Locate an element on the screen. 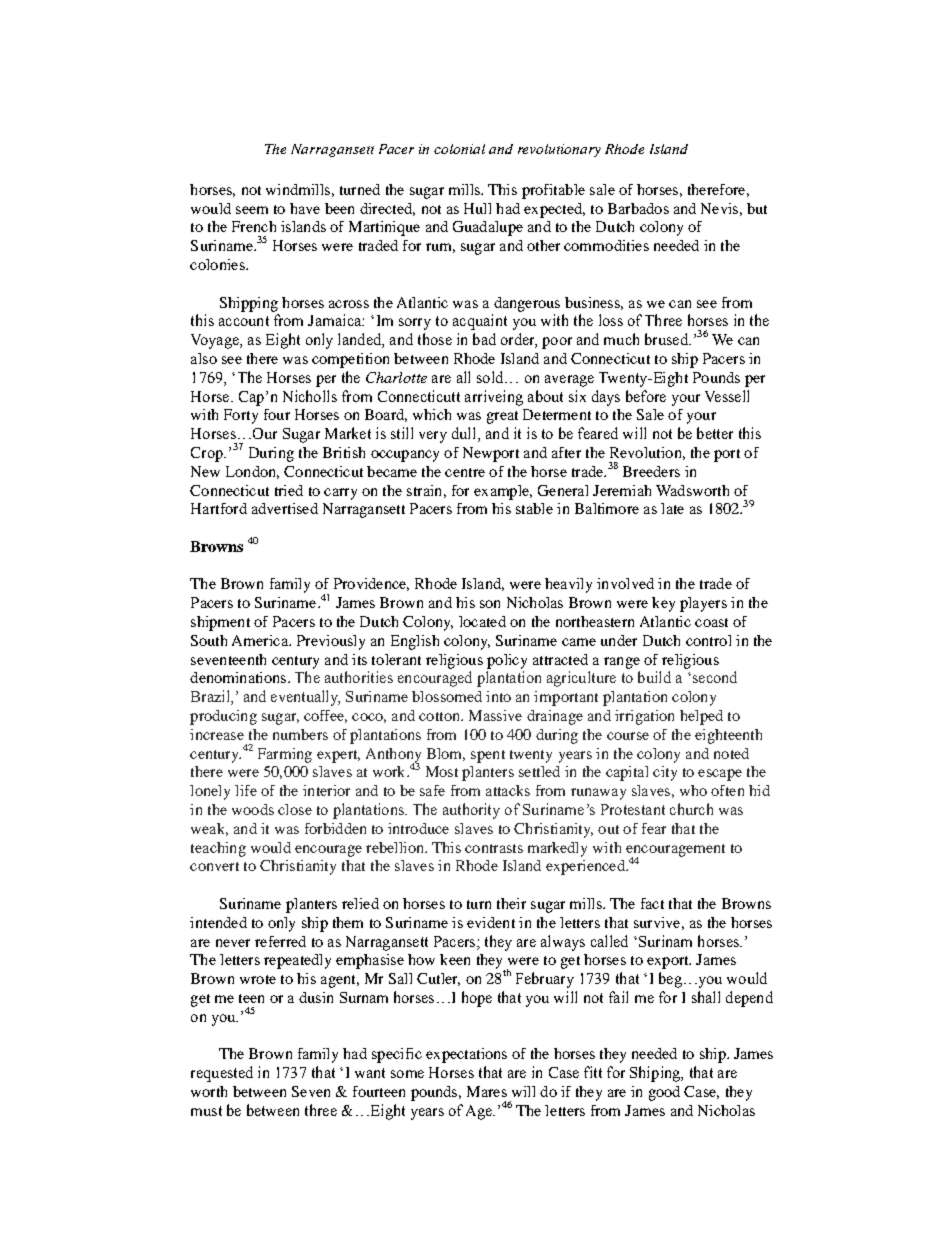 The width and height of the screenshot is (952, 1233). who is located at coordinates (693, 790).
